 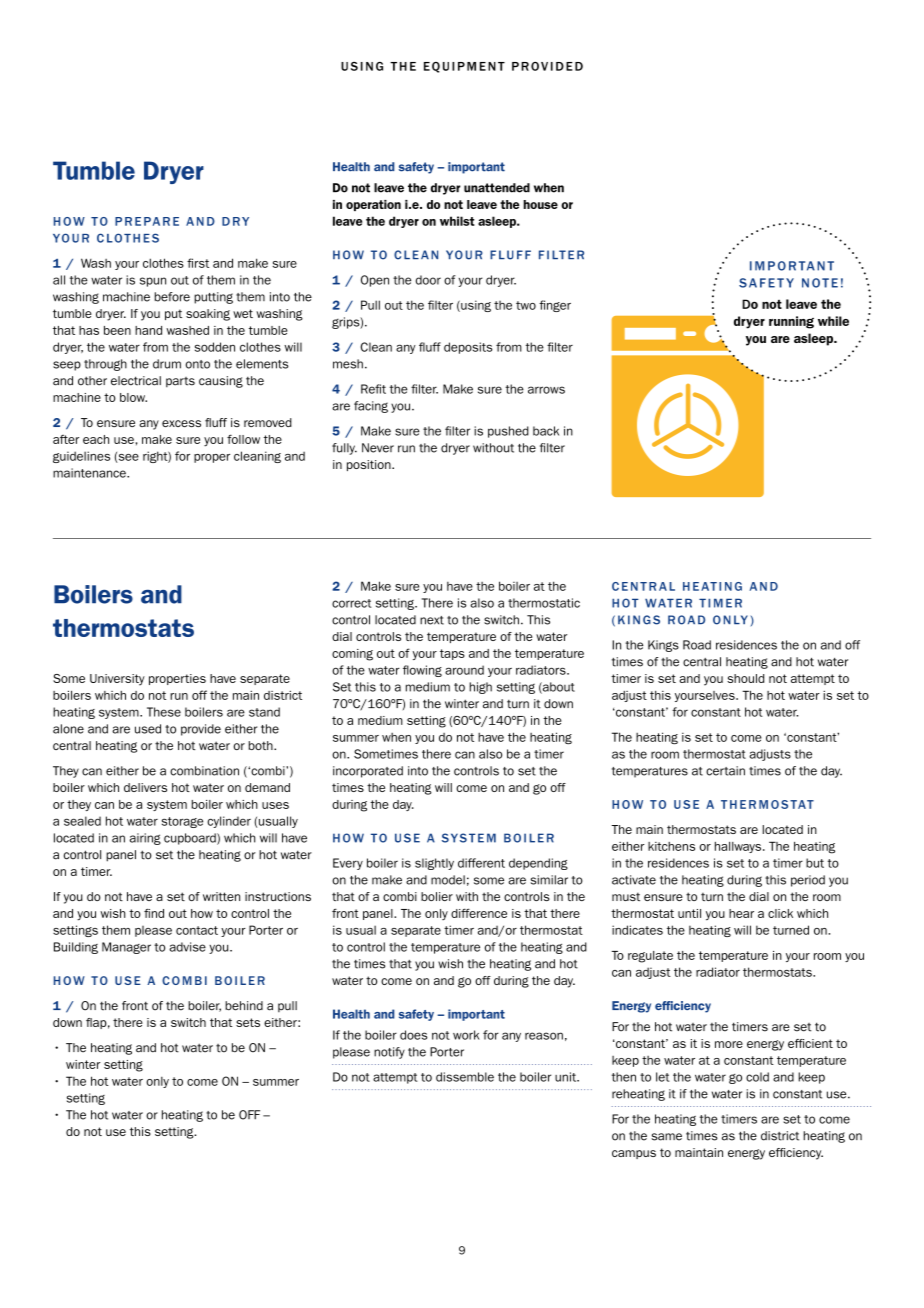 I want to click on sets, so click(x=248, y=1022).
